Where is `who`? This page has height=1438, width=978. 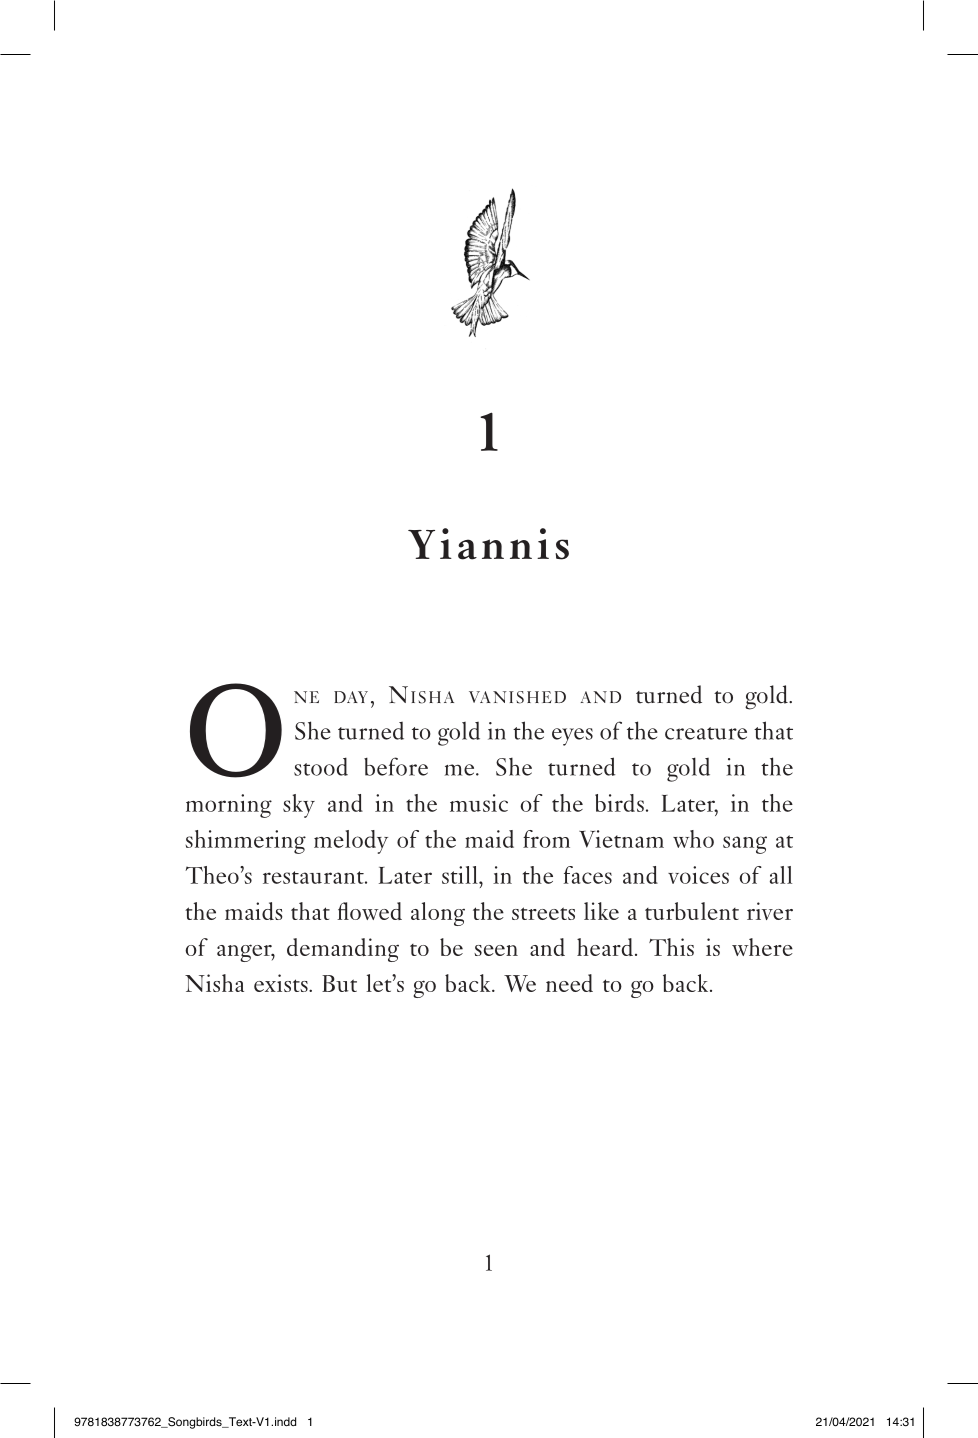
who is located at coordinates (693, 839).
